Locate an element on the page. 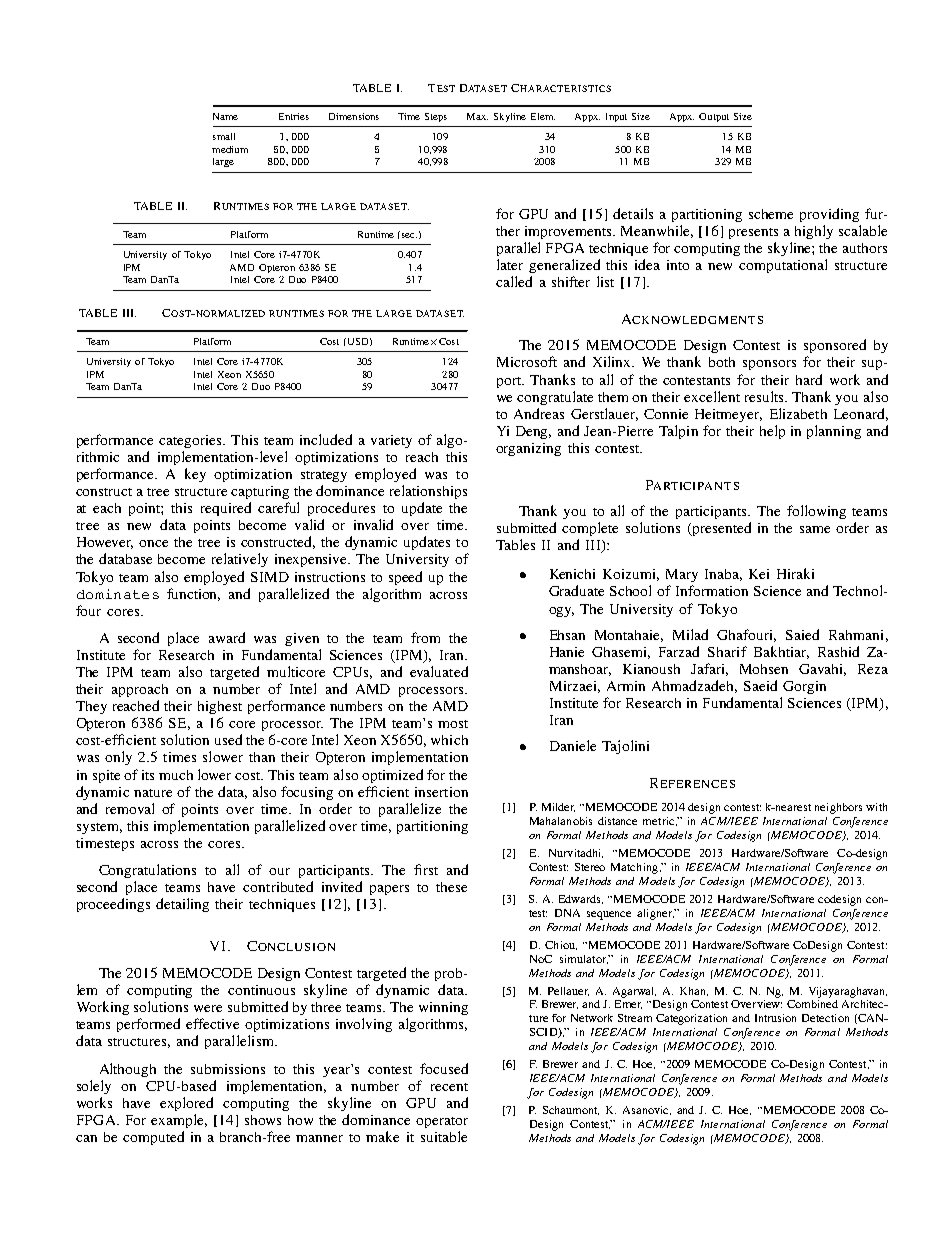 Image resolution: width=952 pixels, height=1233 pixels. Max is located at coordinates (477, 116).
